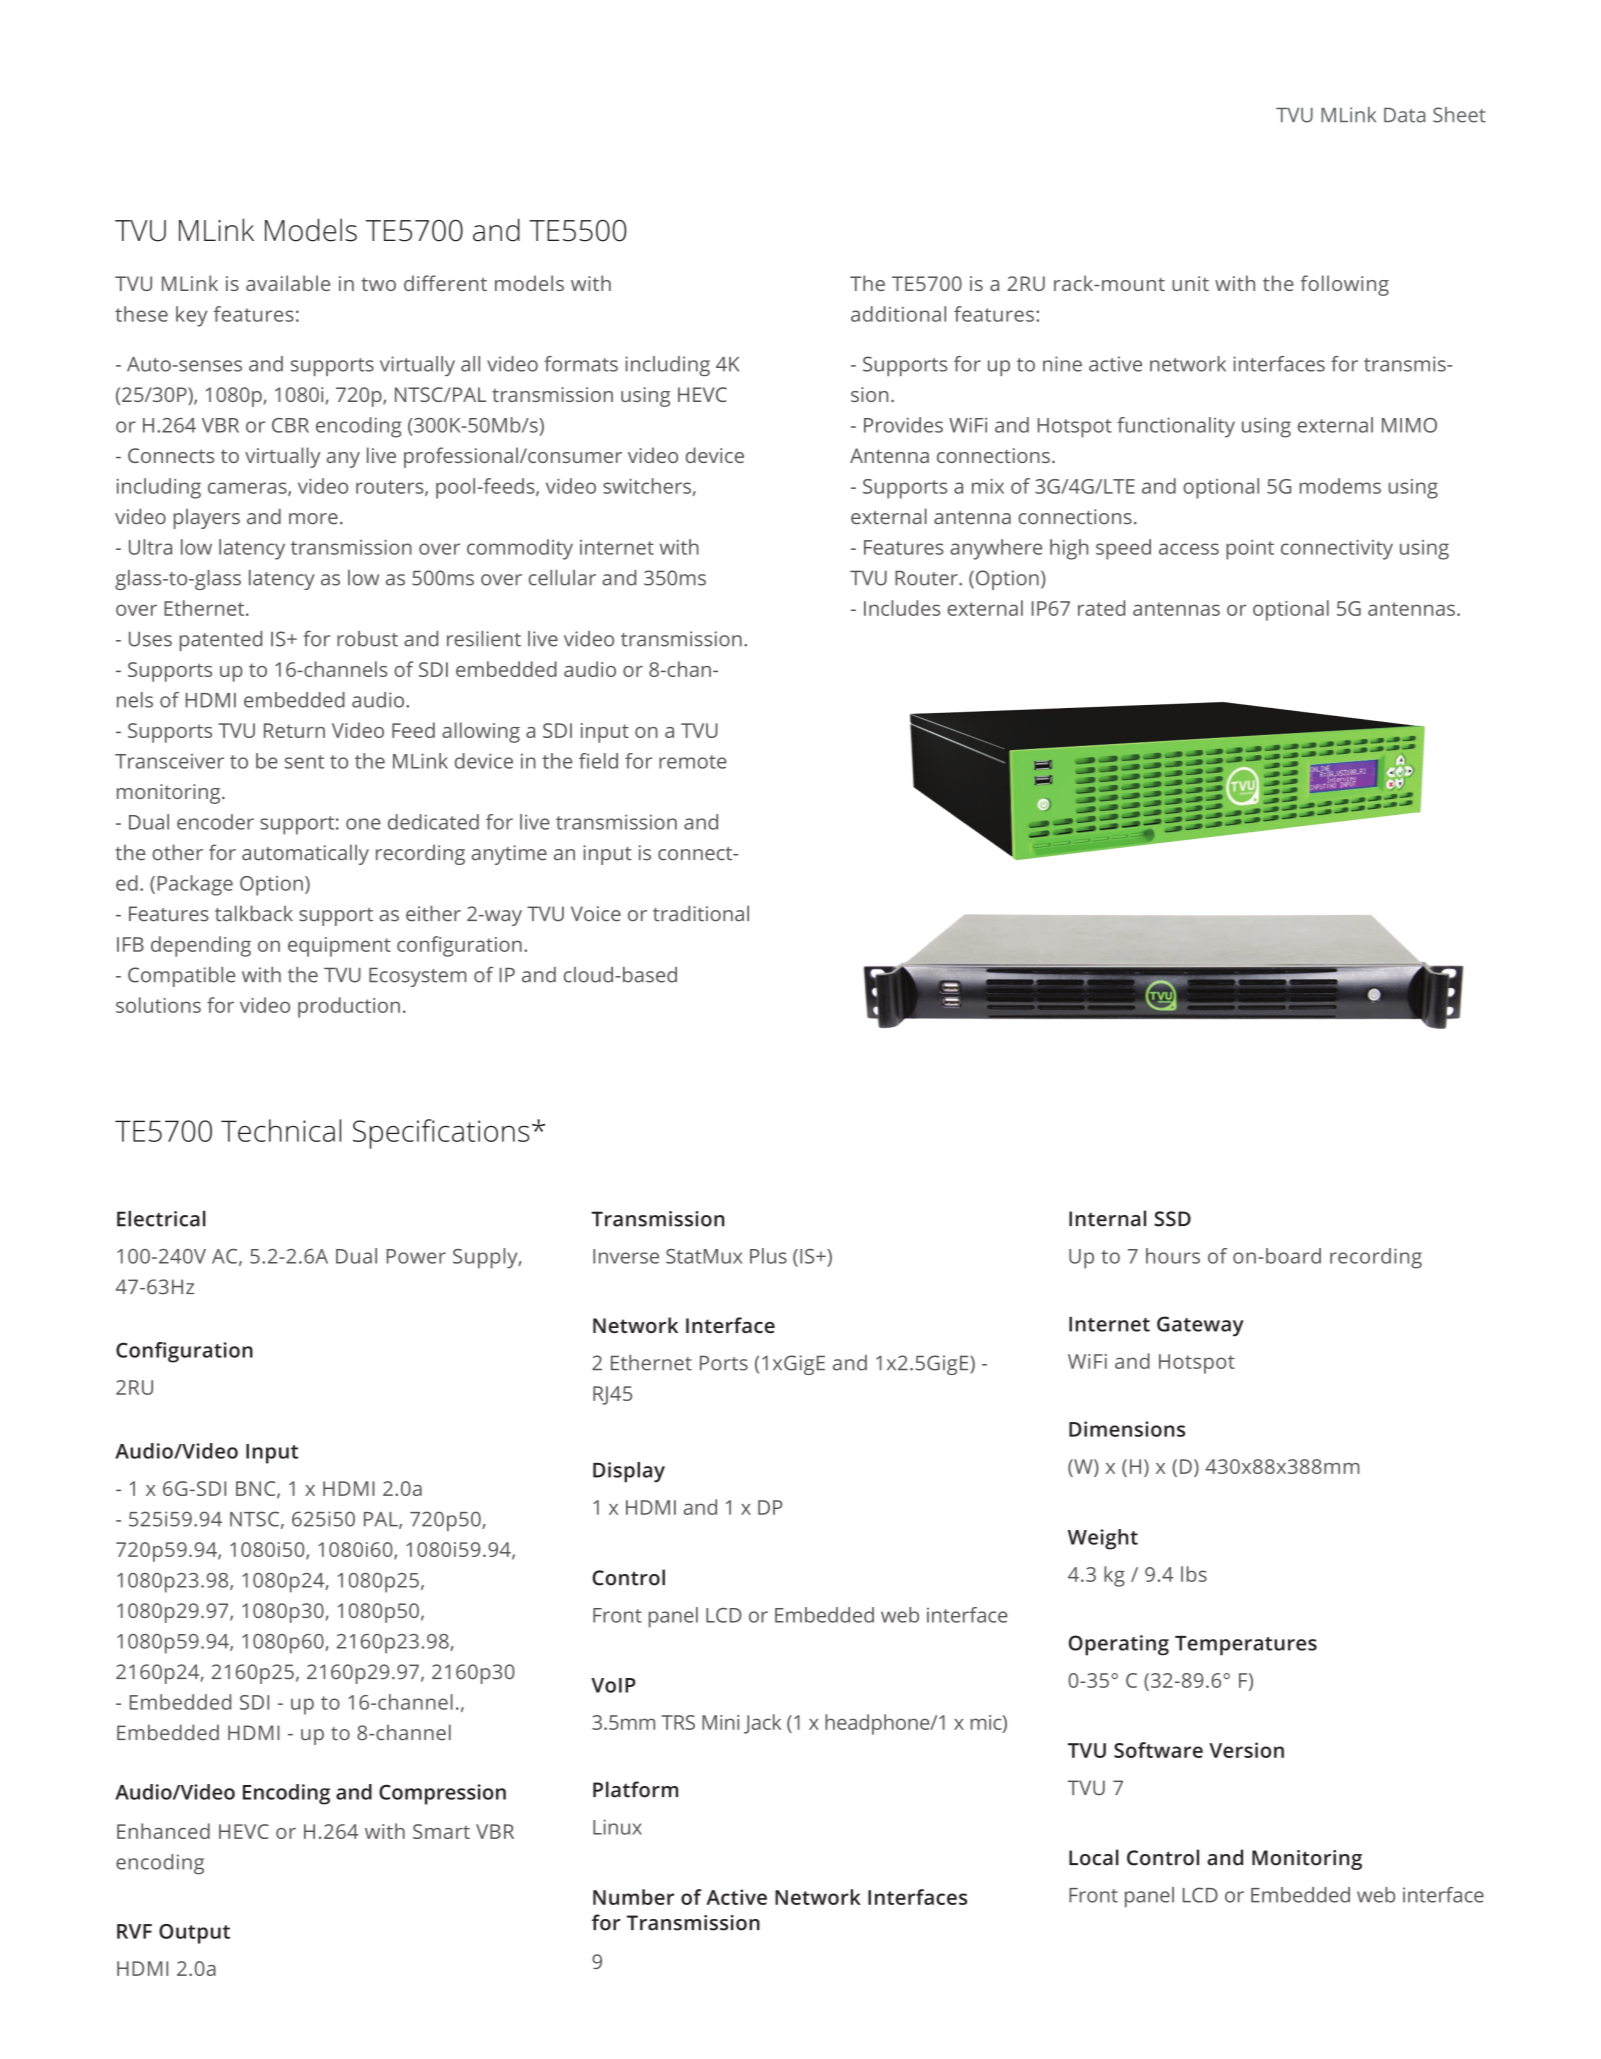  What do you see at coordinates (194, 1934) in the screenshot?
I see `Output` at bounding box center [194, 1934].
